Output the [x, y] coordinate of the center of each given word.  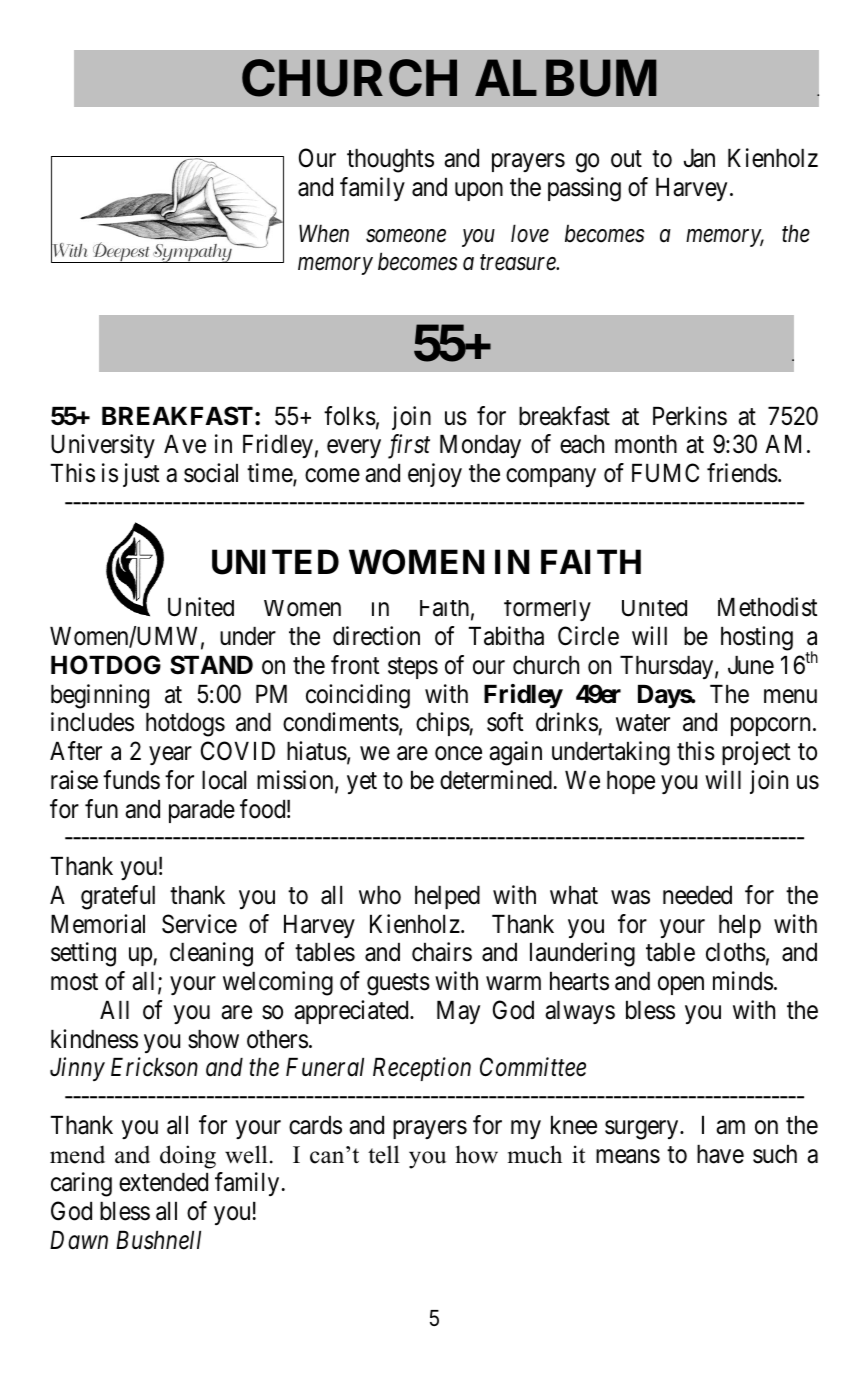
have [720, 1154]
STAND [211, 665]
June [751, 665]
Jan [699, 158]
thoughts [390, 161]
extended [163, 1182]
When [324, 233]
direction [376, 636]
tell [384, 1154]
